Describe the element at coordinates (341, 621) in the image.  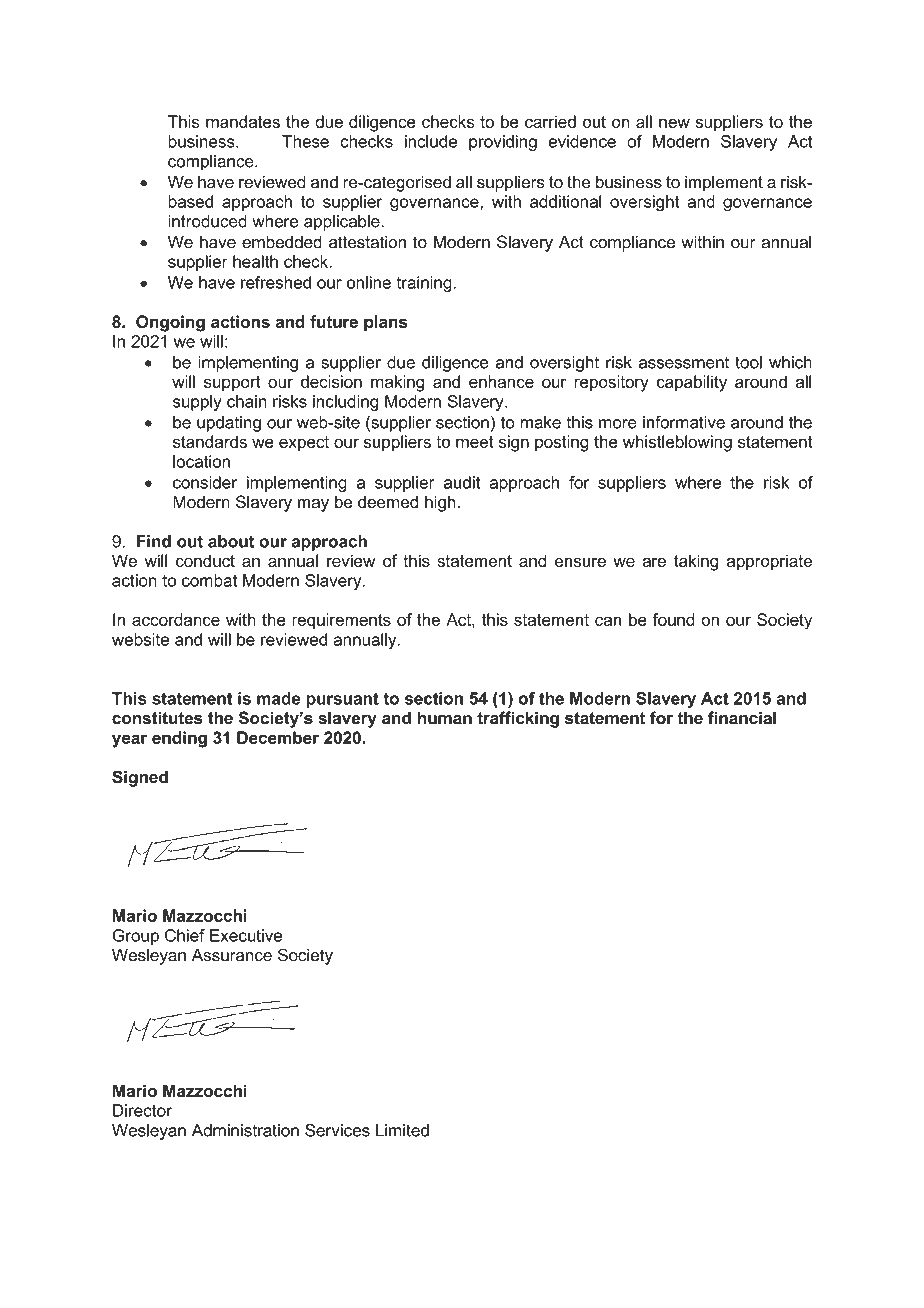
I see `requirements` at that location.
